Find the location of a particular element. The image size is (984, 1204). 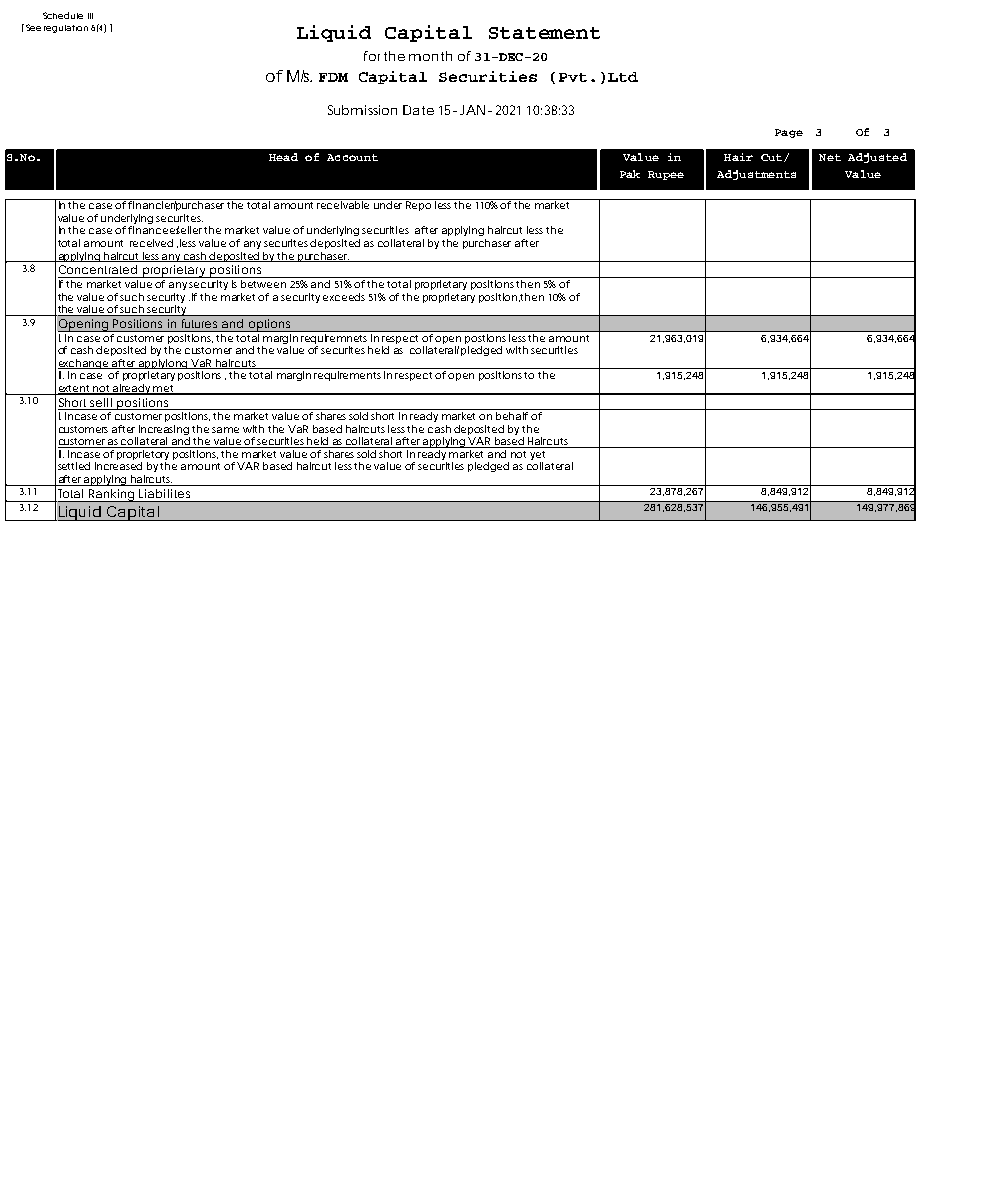

Adjustments is located at coordinates (756, 175).
